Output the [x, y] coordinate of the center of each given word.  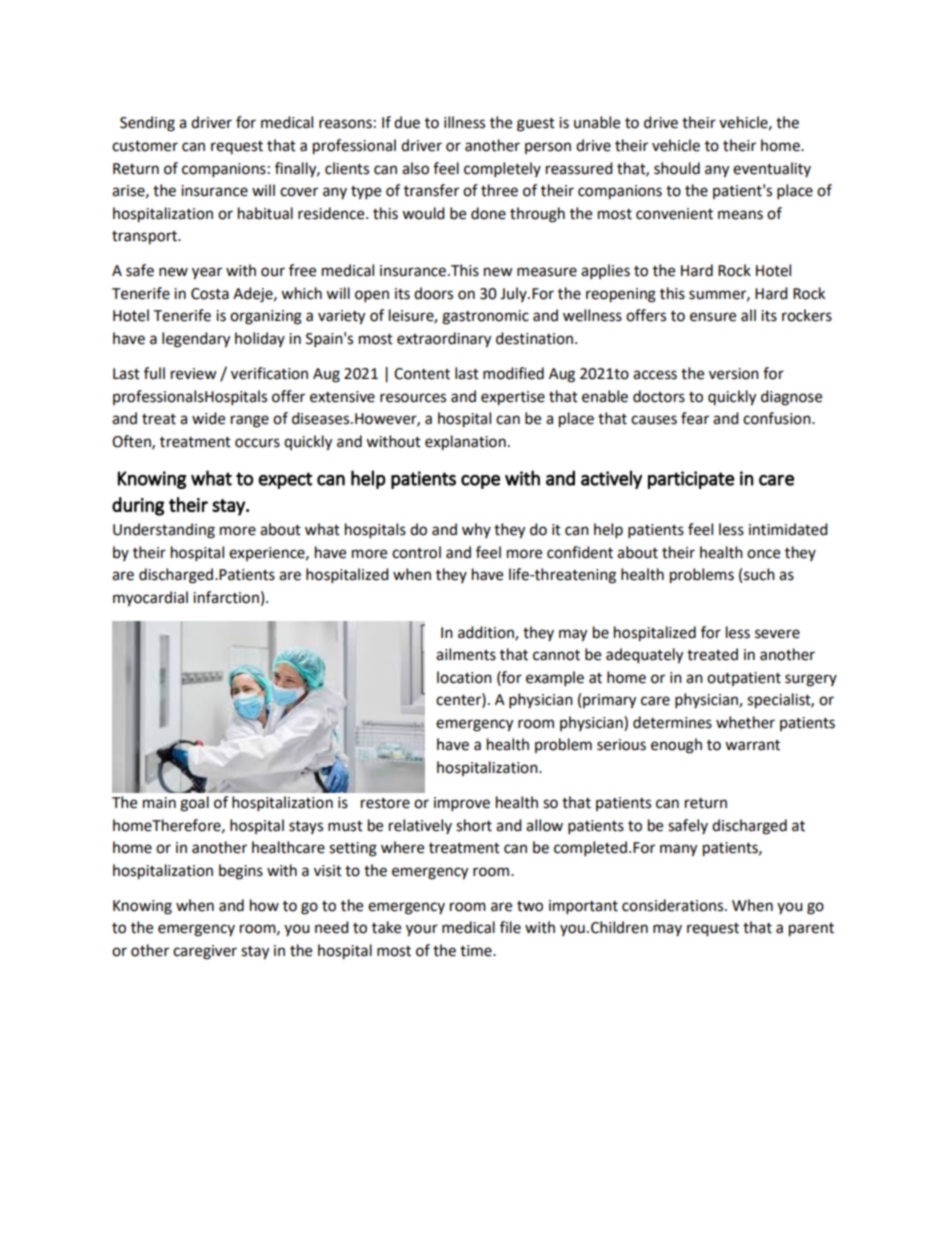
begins [241, 872]
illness [464, 122]
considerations [674, 905]
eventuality [772, 169]
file [510, 927]
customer [145, 146]
